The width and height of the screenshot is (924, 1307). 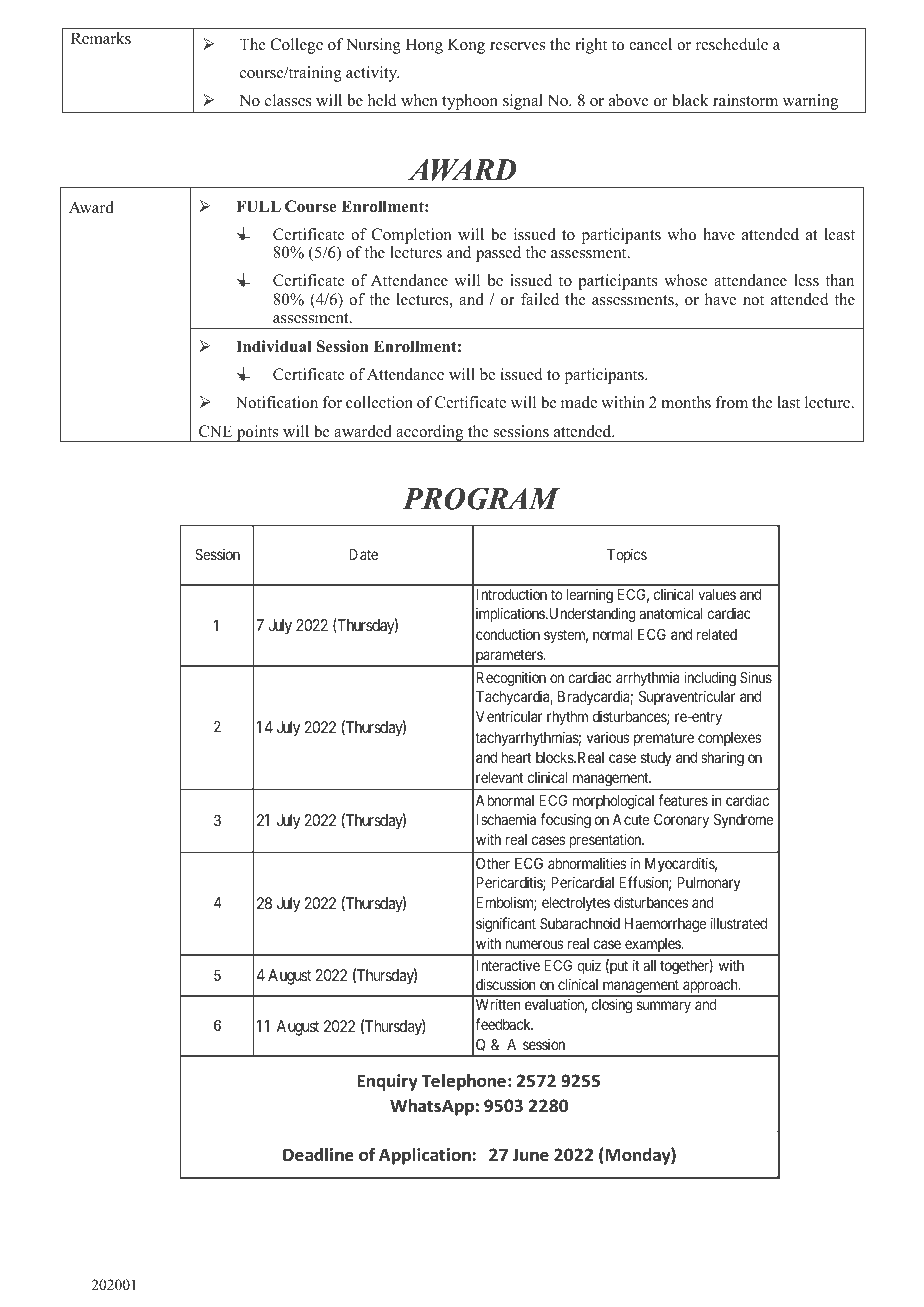 I want to click on from, so click(x=731, y=402).
